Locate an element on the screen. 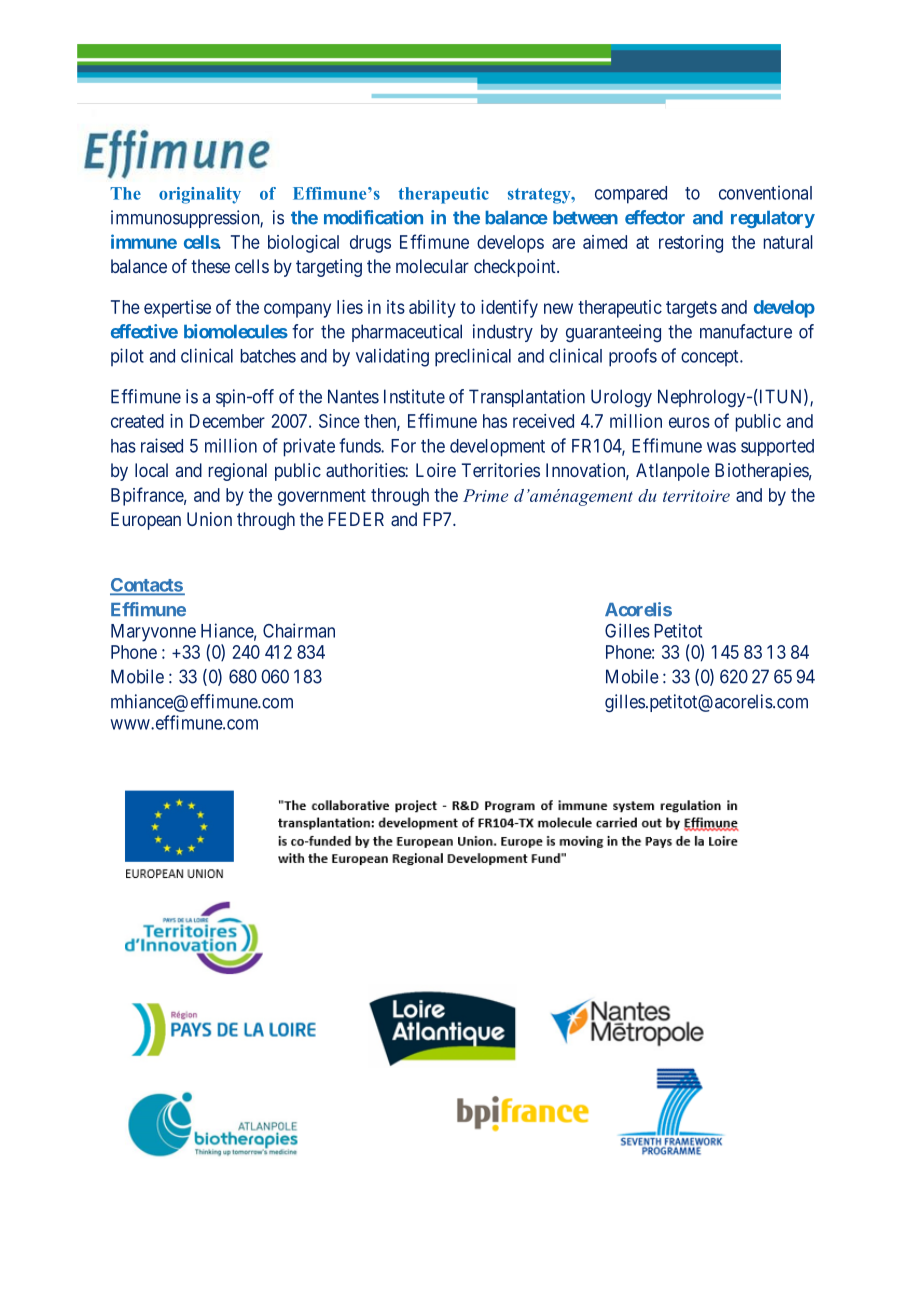 The image size is (924, 1308). Urology is located at coordinates (621, 398).
